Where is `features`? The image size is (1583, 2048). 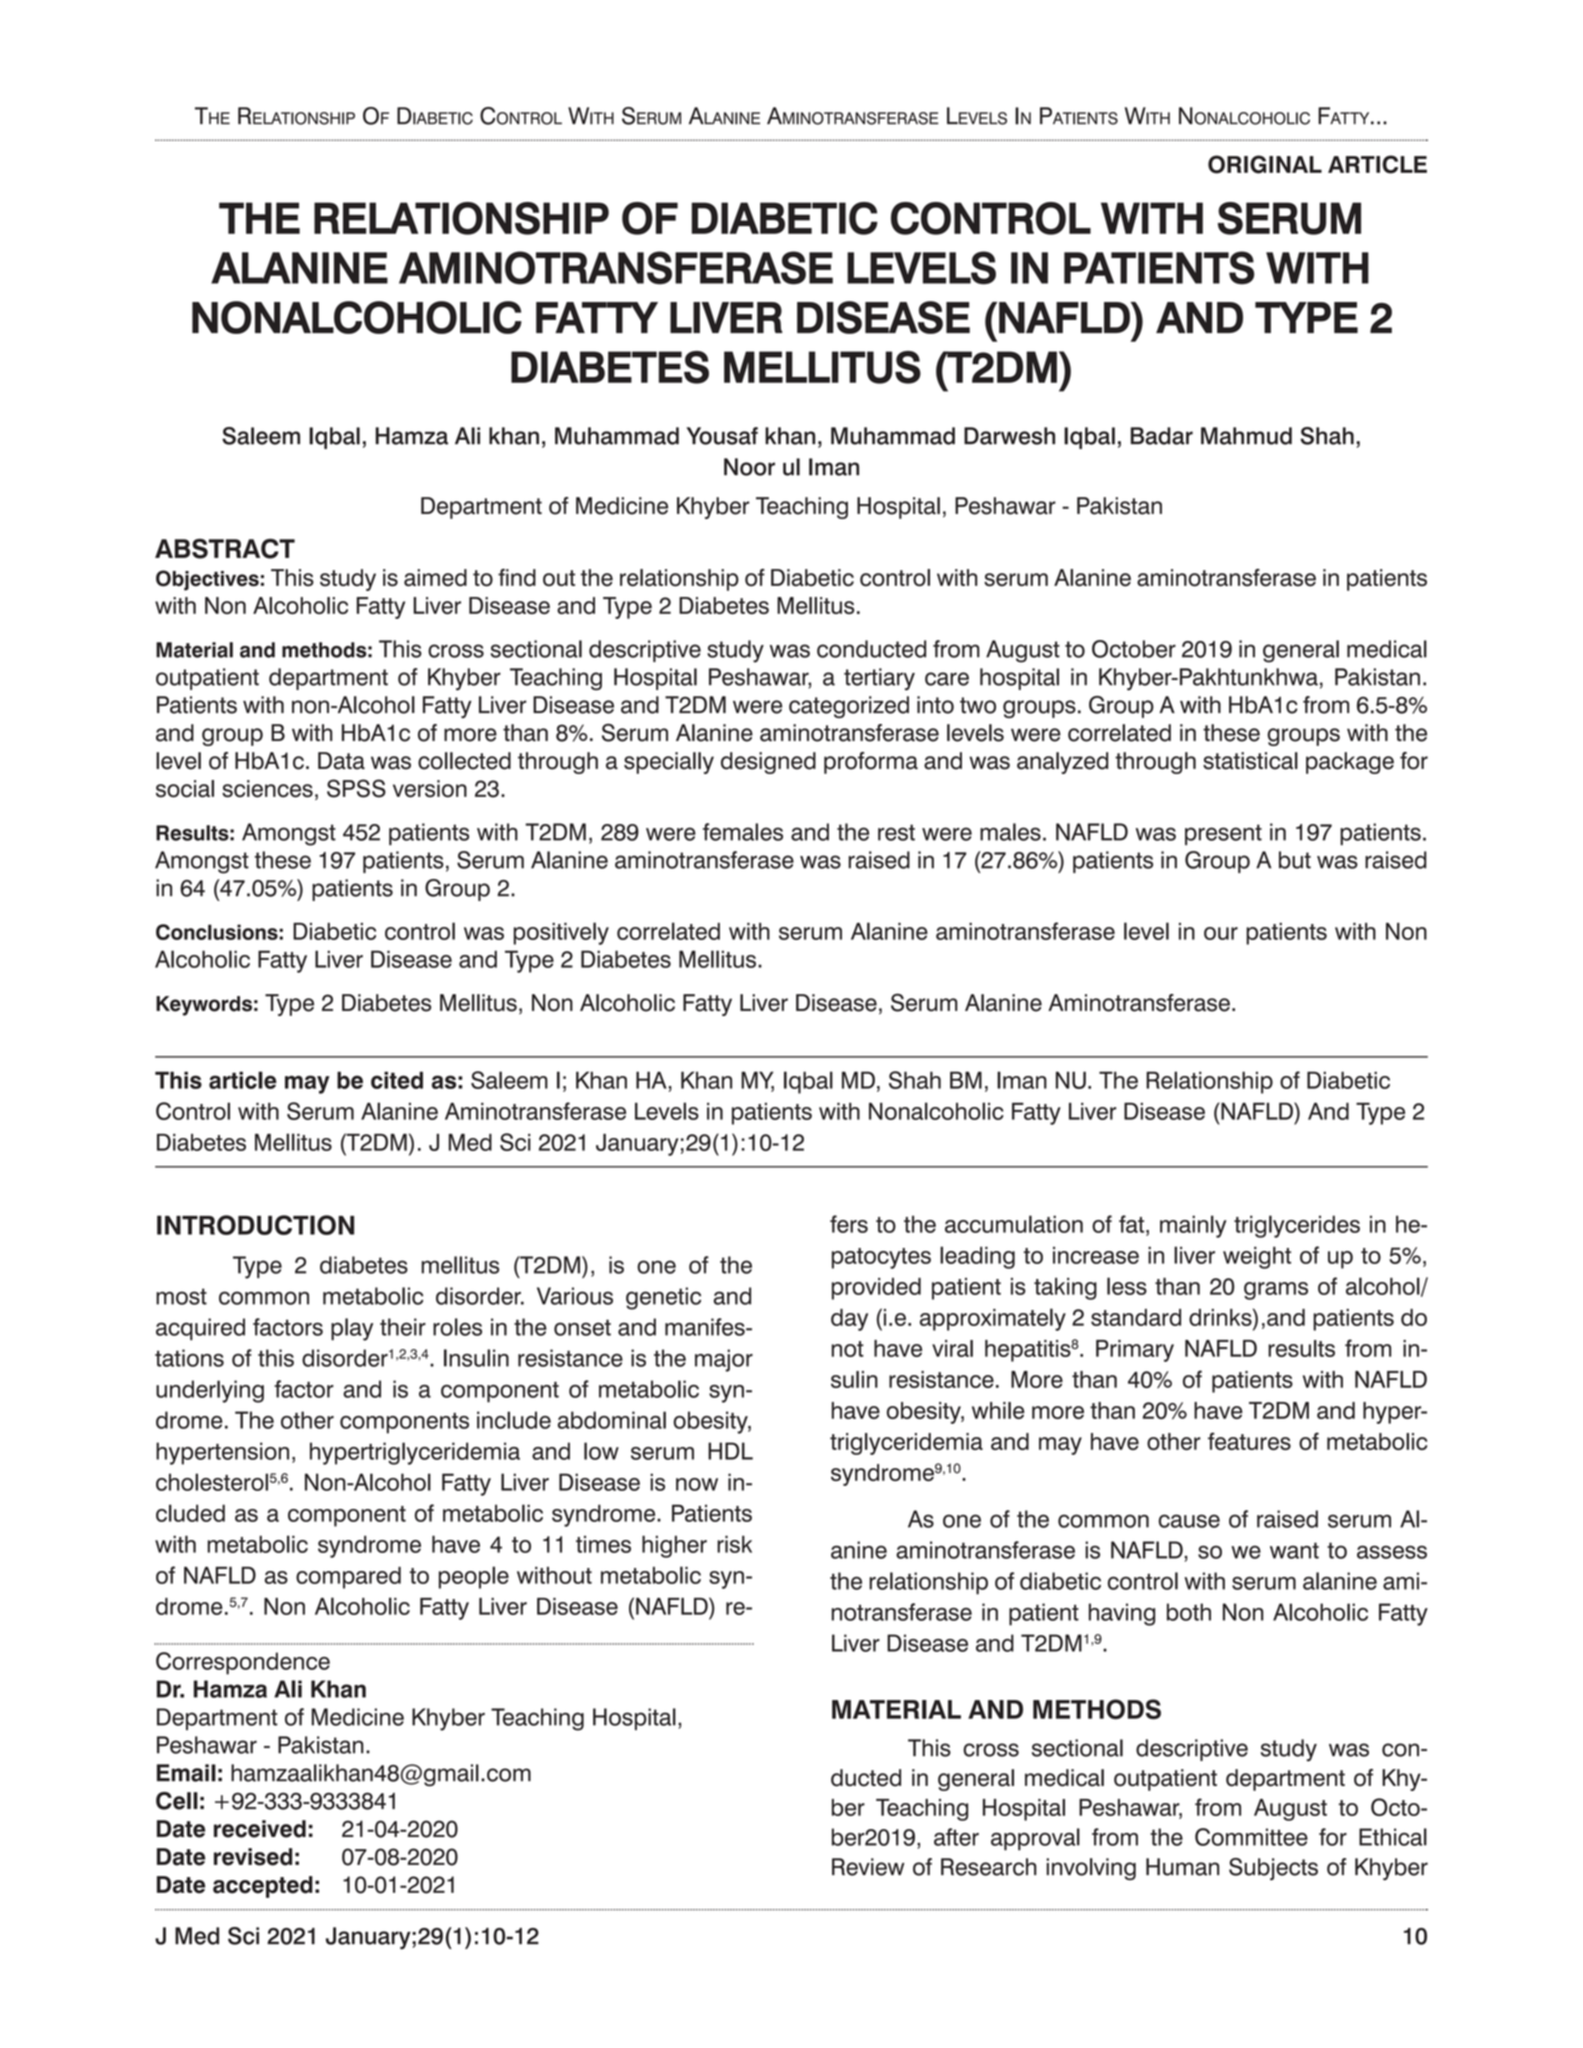
features is located at coordinates (1249, 1441).
